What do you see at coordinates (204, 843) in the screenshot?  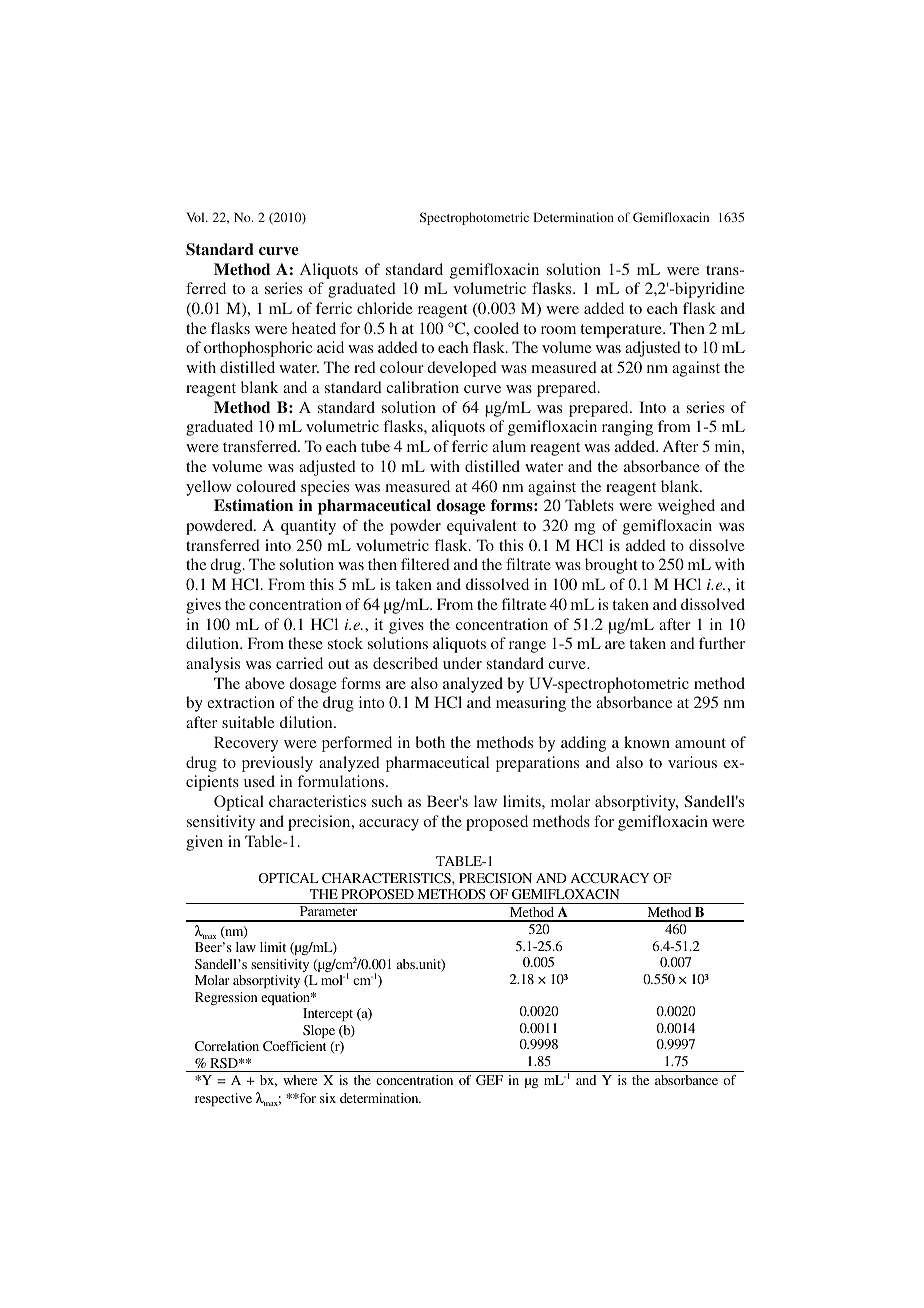 I see `given` at bounding box center [204, 843].
